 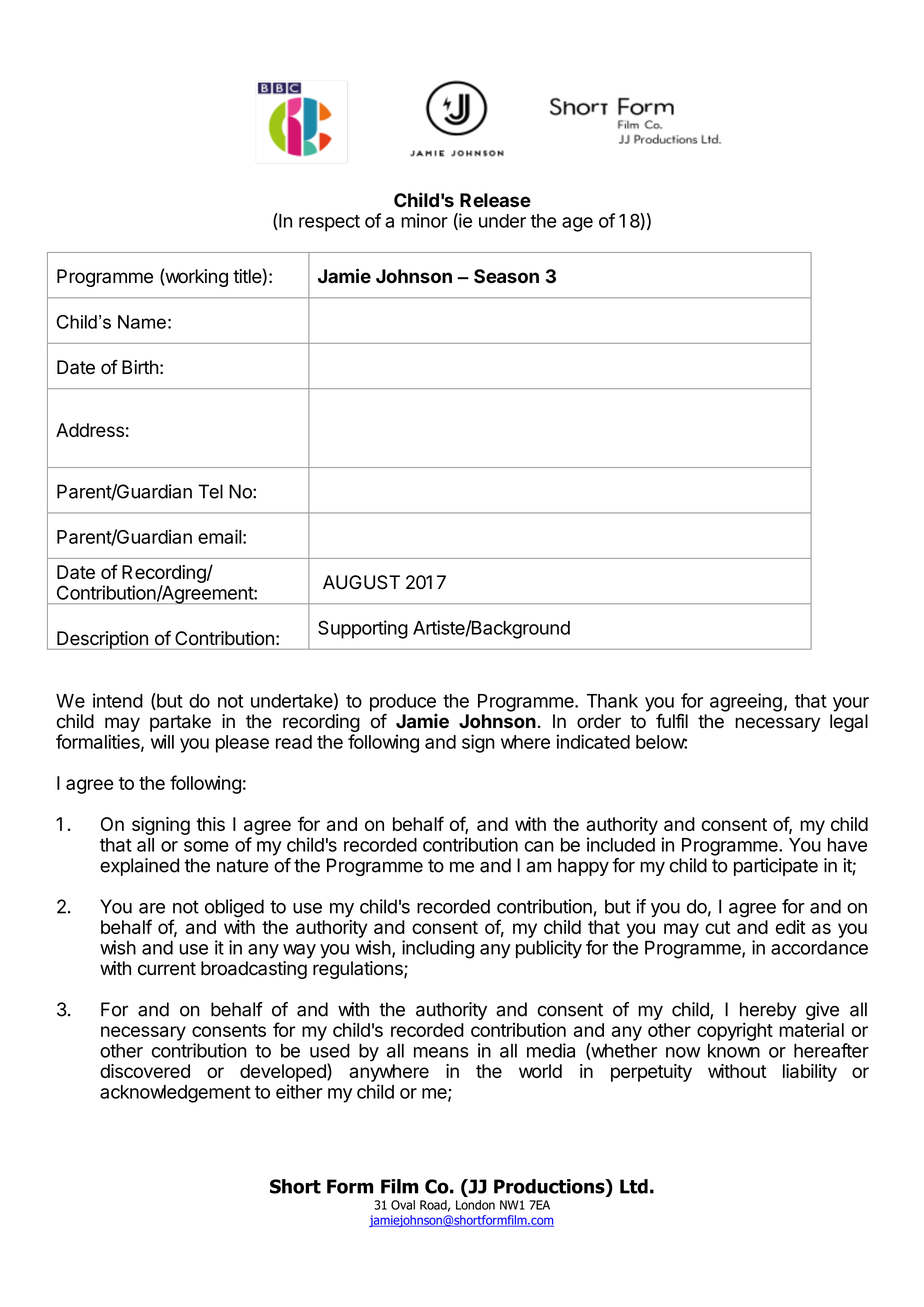 What do you see at coordinates (361, 582) in the screenshot?
I see `AUGUST` at bounding box center [361, 582].
